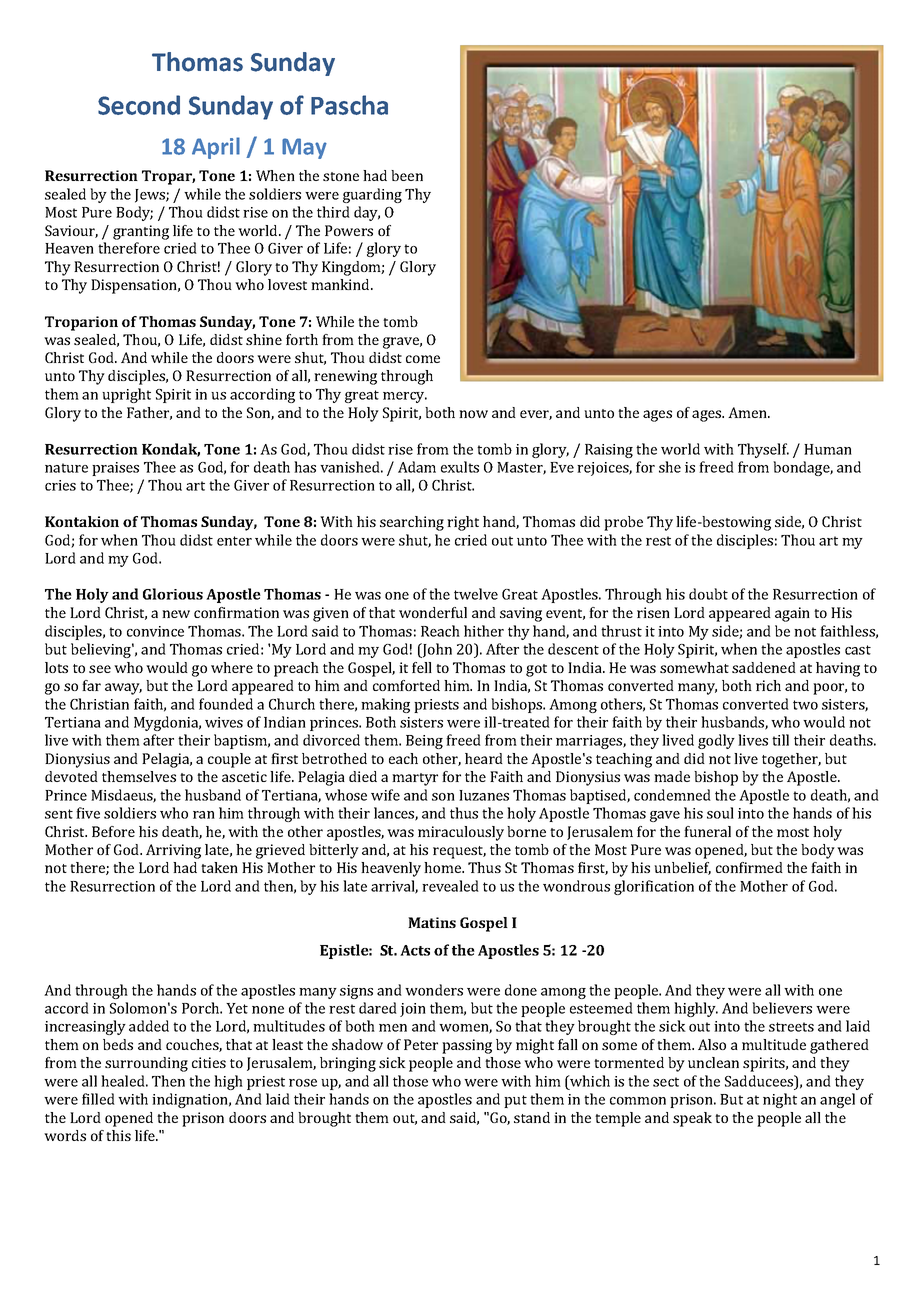  I want to click on filled, so click(98, 1099).
